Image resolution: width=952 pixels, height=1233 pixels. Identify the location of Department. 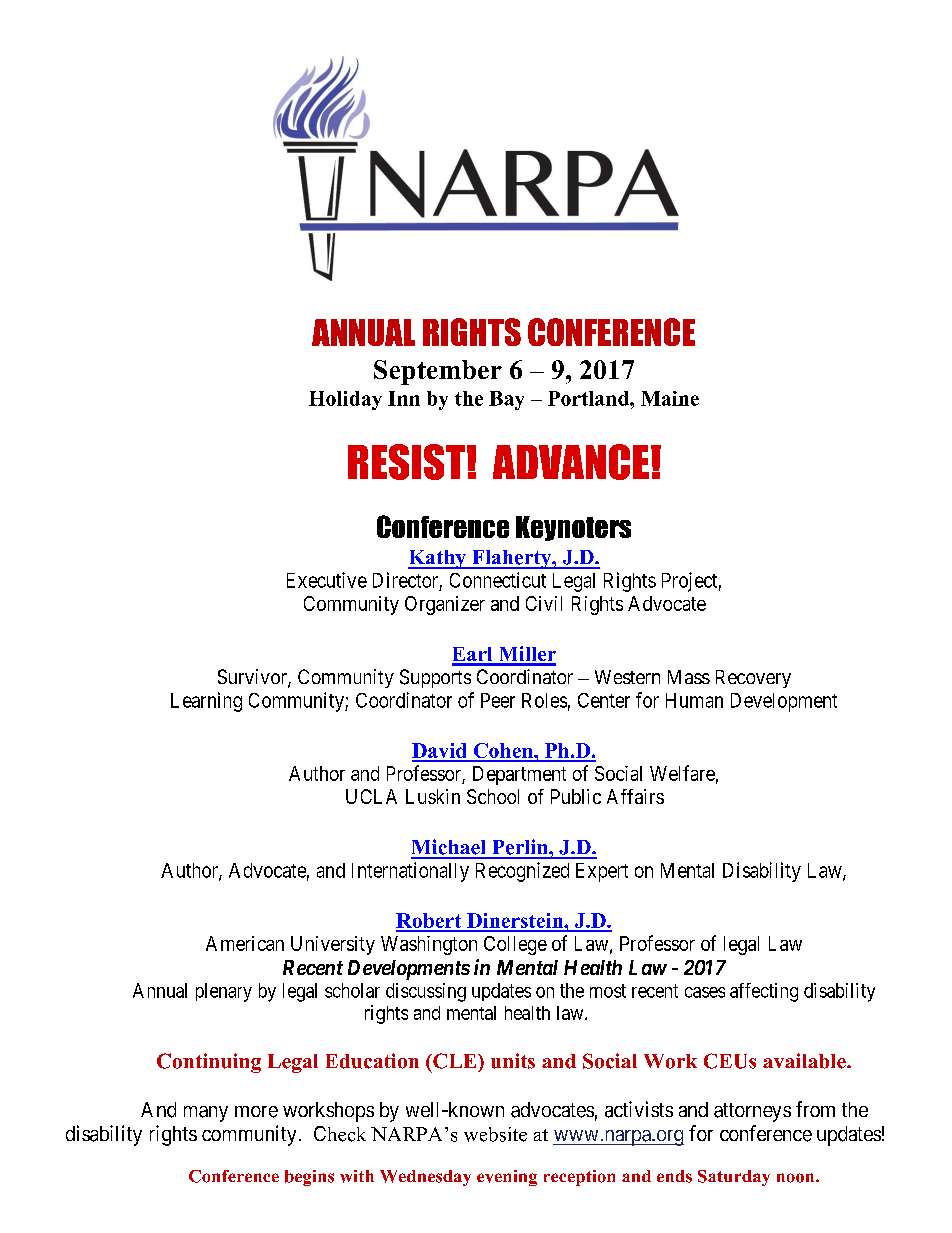
(519, 775).
